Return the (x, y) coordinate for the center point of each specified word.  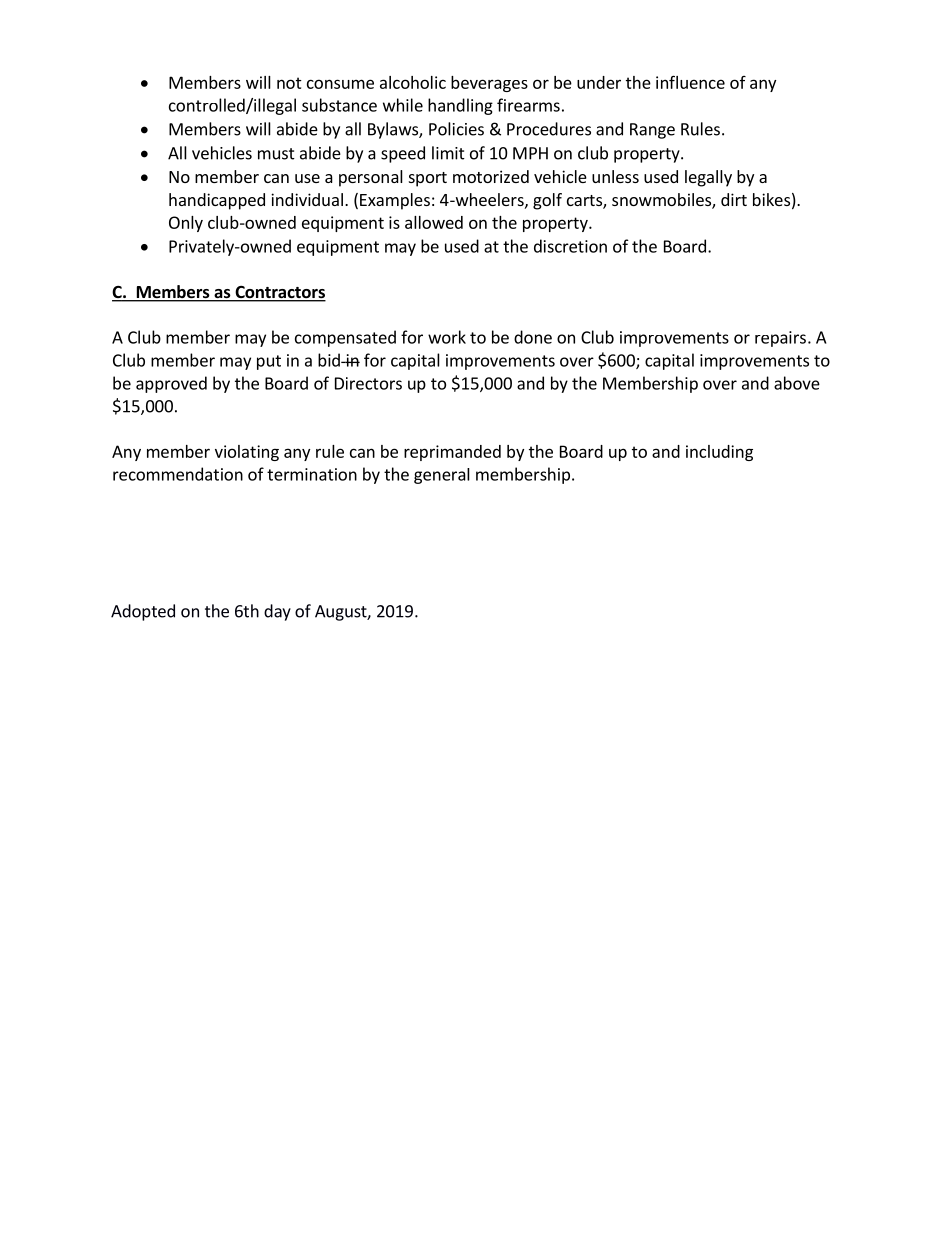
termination (312, 474)
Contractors (279, 293)
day (277, 612)
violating (247, 453)
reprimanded (452, 453)
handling (460, 106)
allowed (434, 222)
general (442, 476)
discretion (570, 246)
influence (690, 82)
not (289, 83)
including (719, 453)
